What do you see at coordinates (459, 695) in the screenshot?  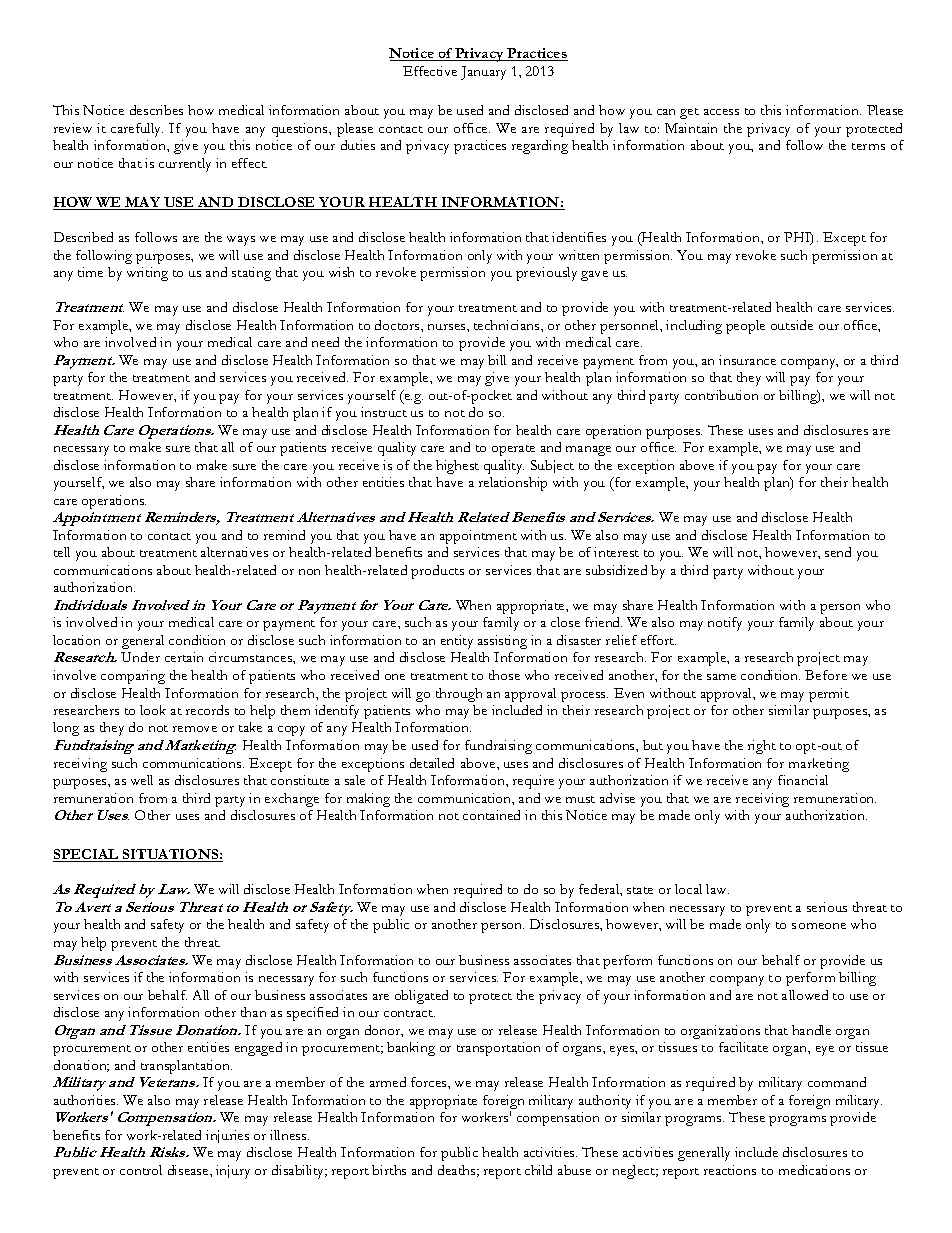 I see `through` at bounding box center [459, 695].
